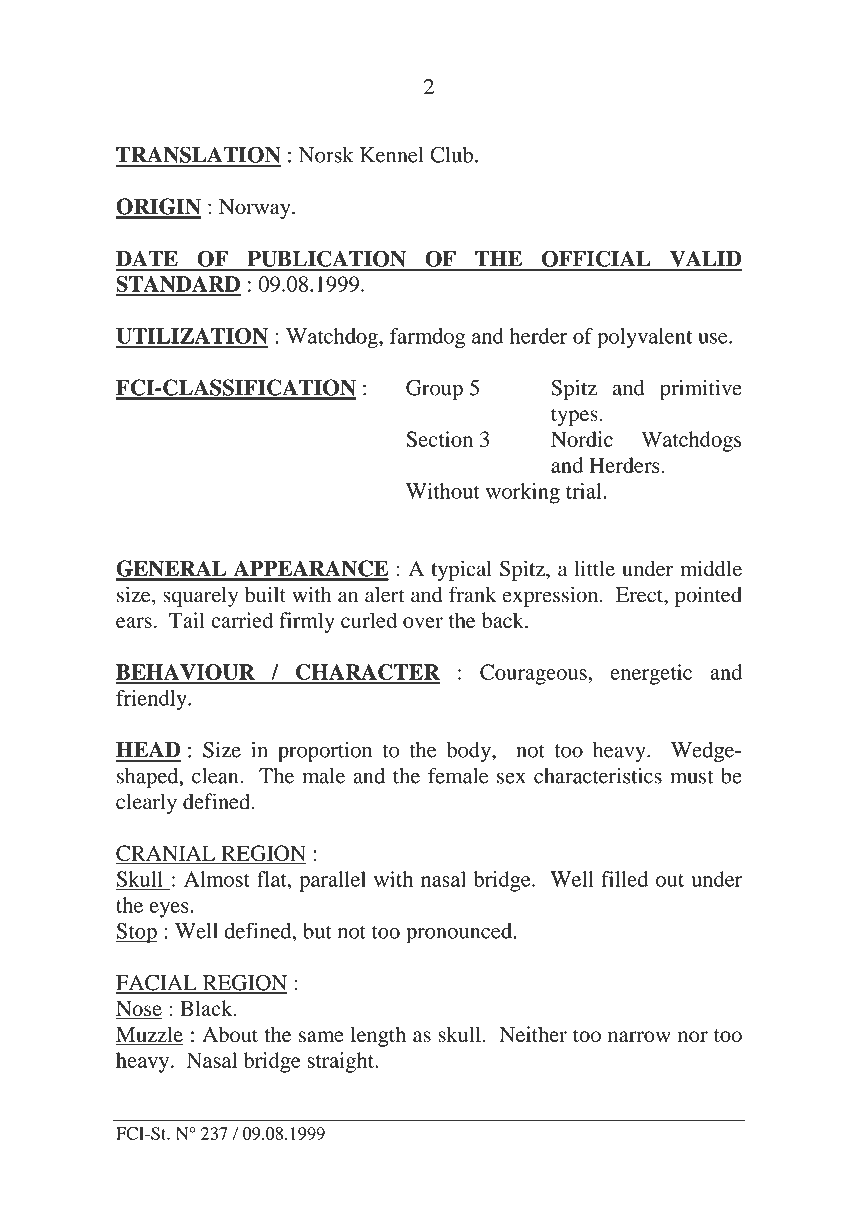 The width and height of the screenshot is (859, 1217). Describe the element at coordinates (585, 491) in the screenshot. I see `trial` at that location.
